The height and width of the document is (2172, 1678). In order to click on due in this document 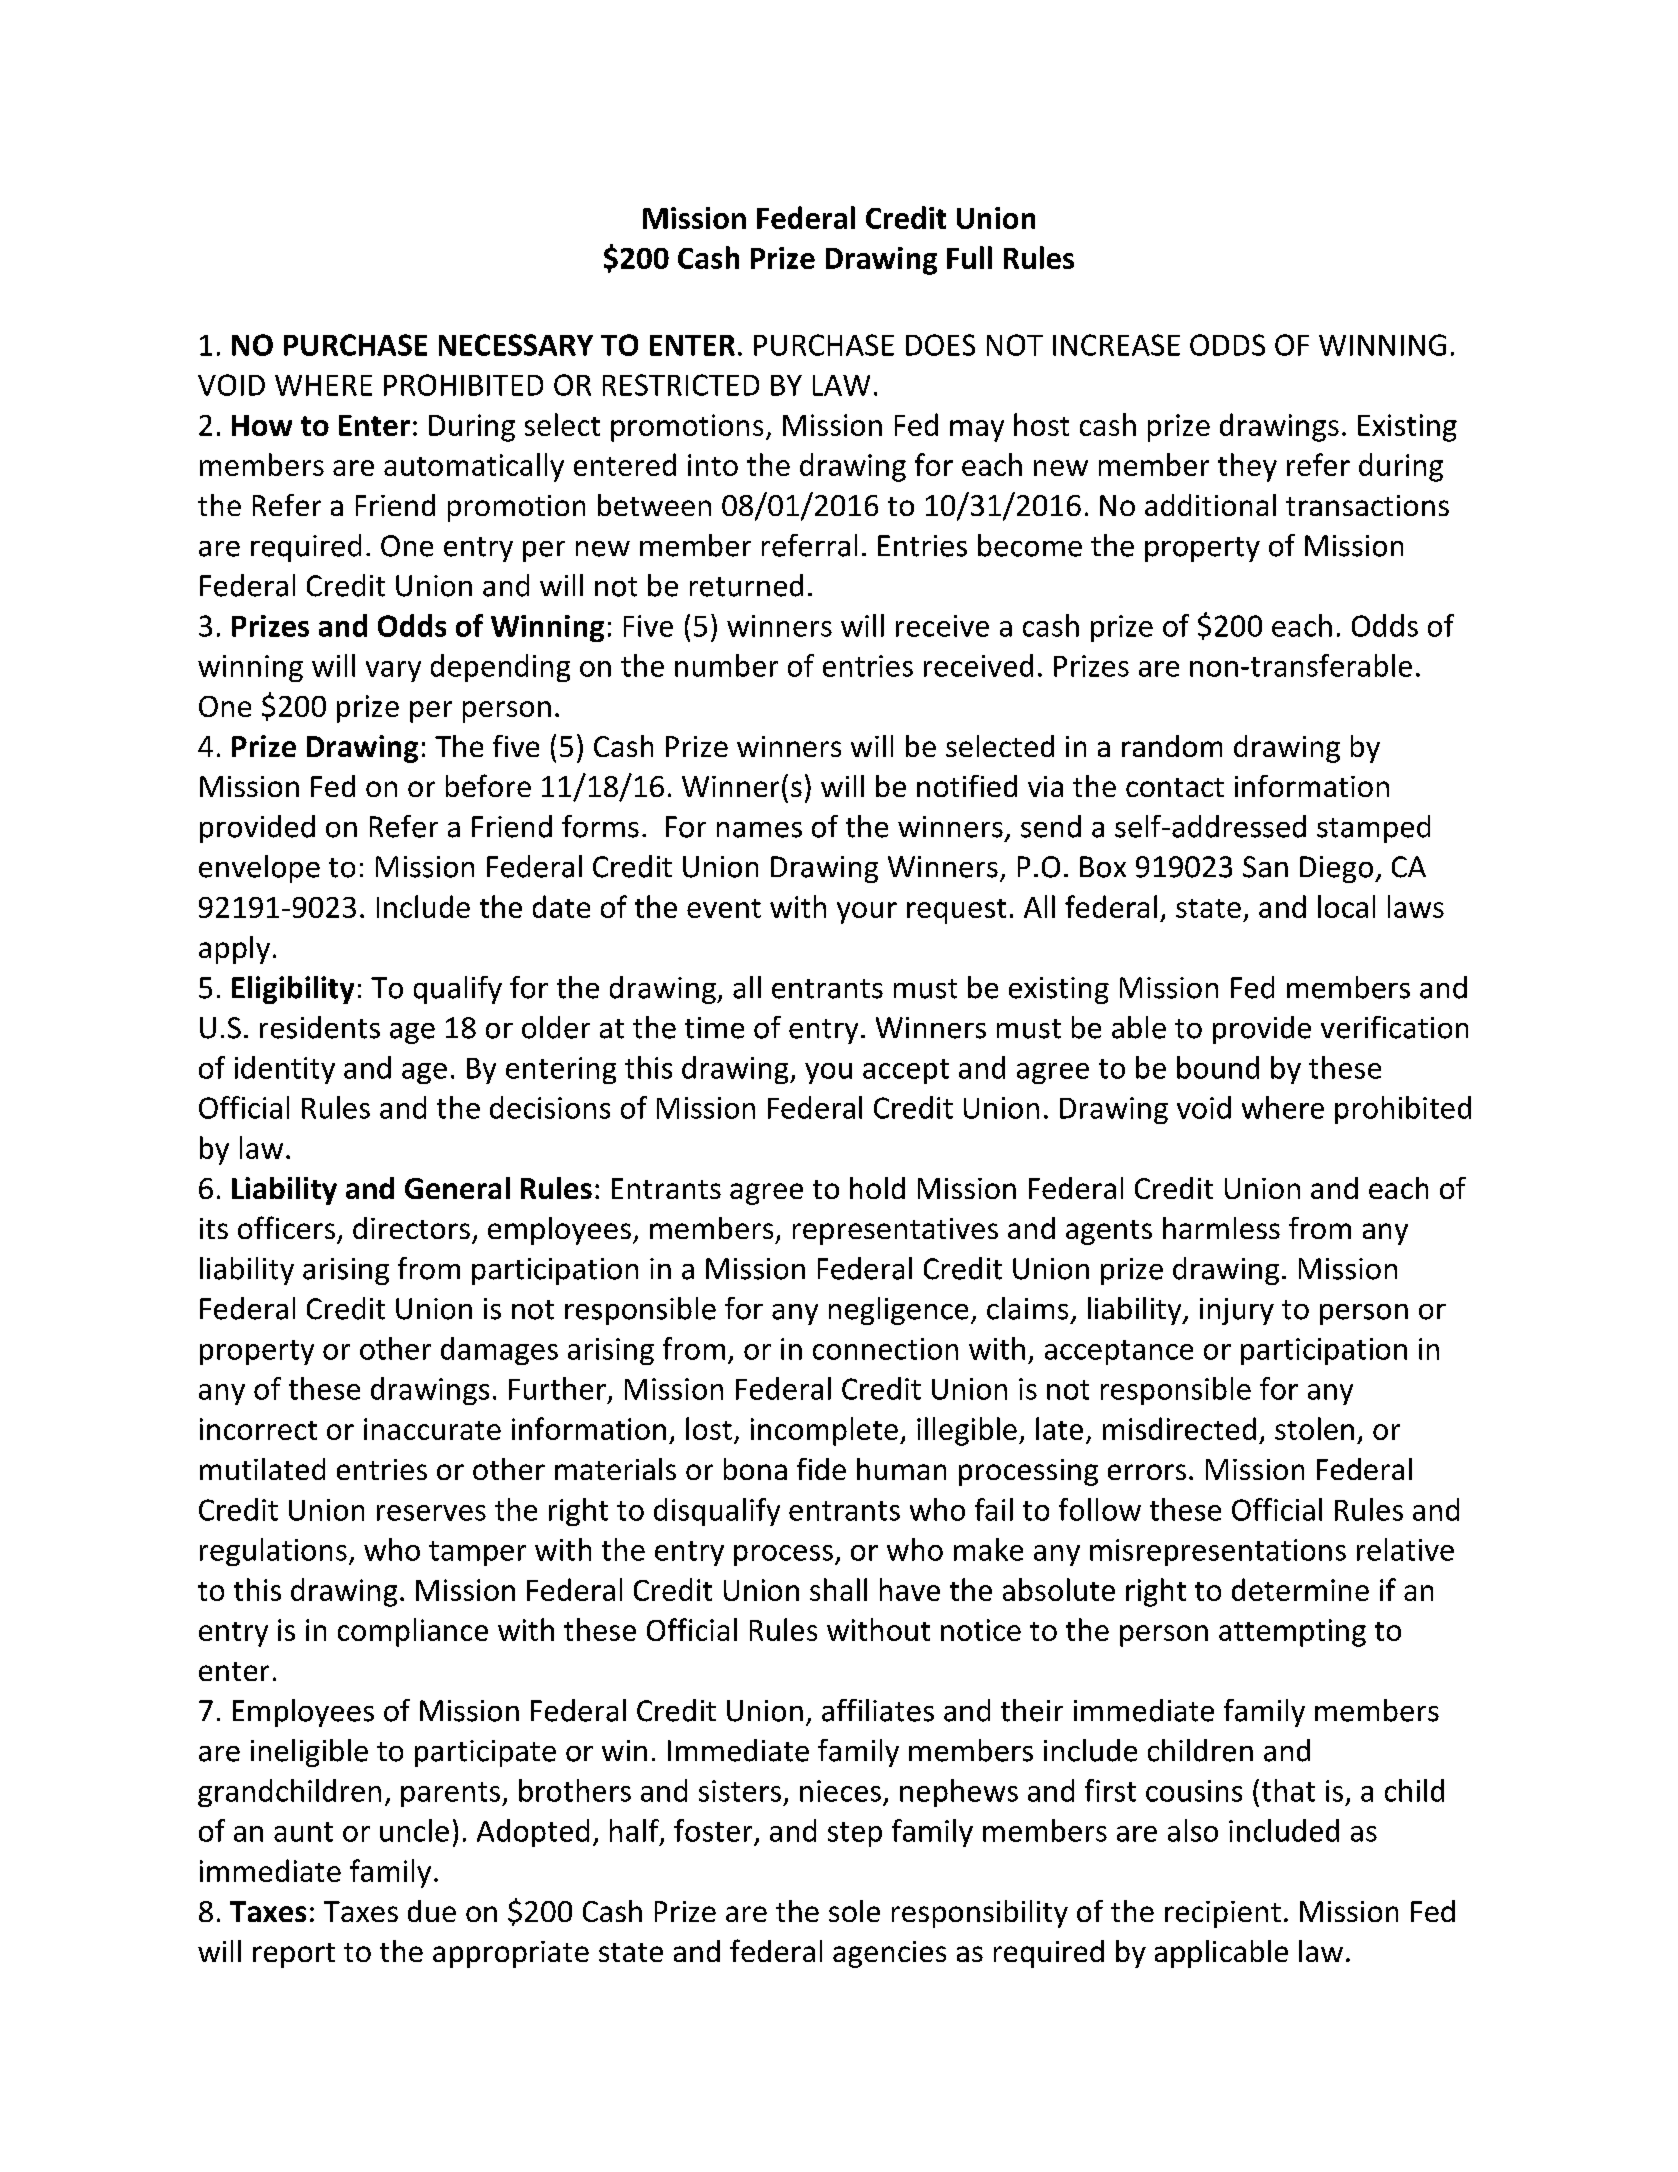, I will do `click(432, 1911)`.
